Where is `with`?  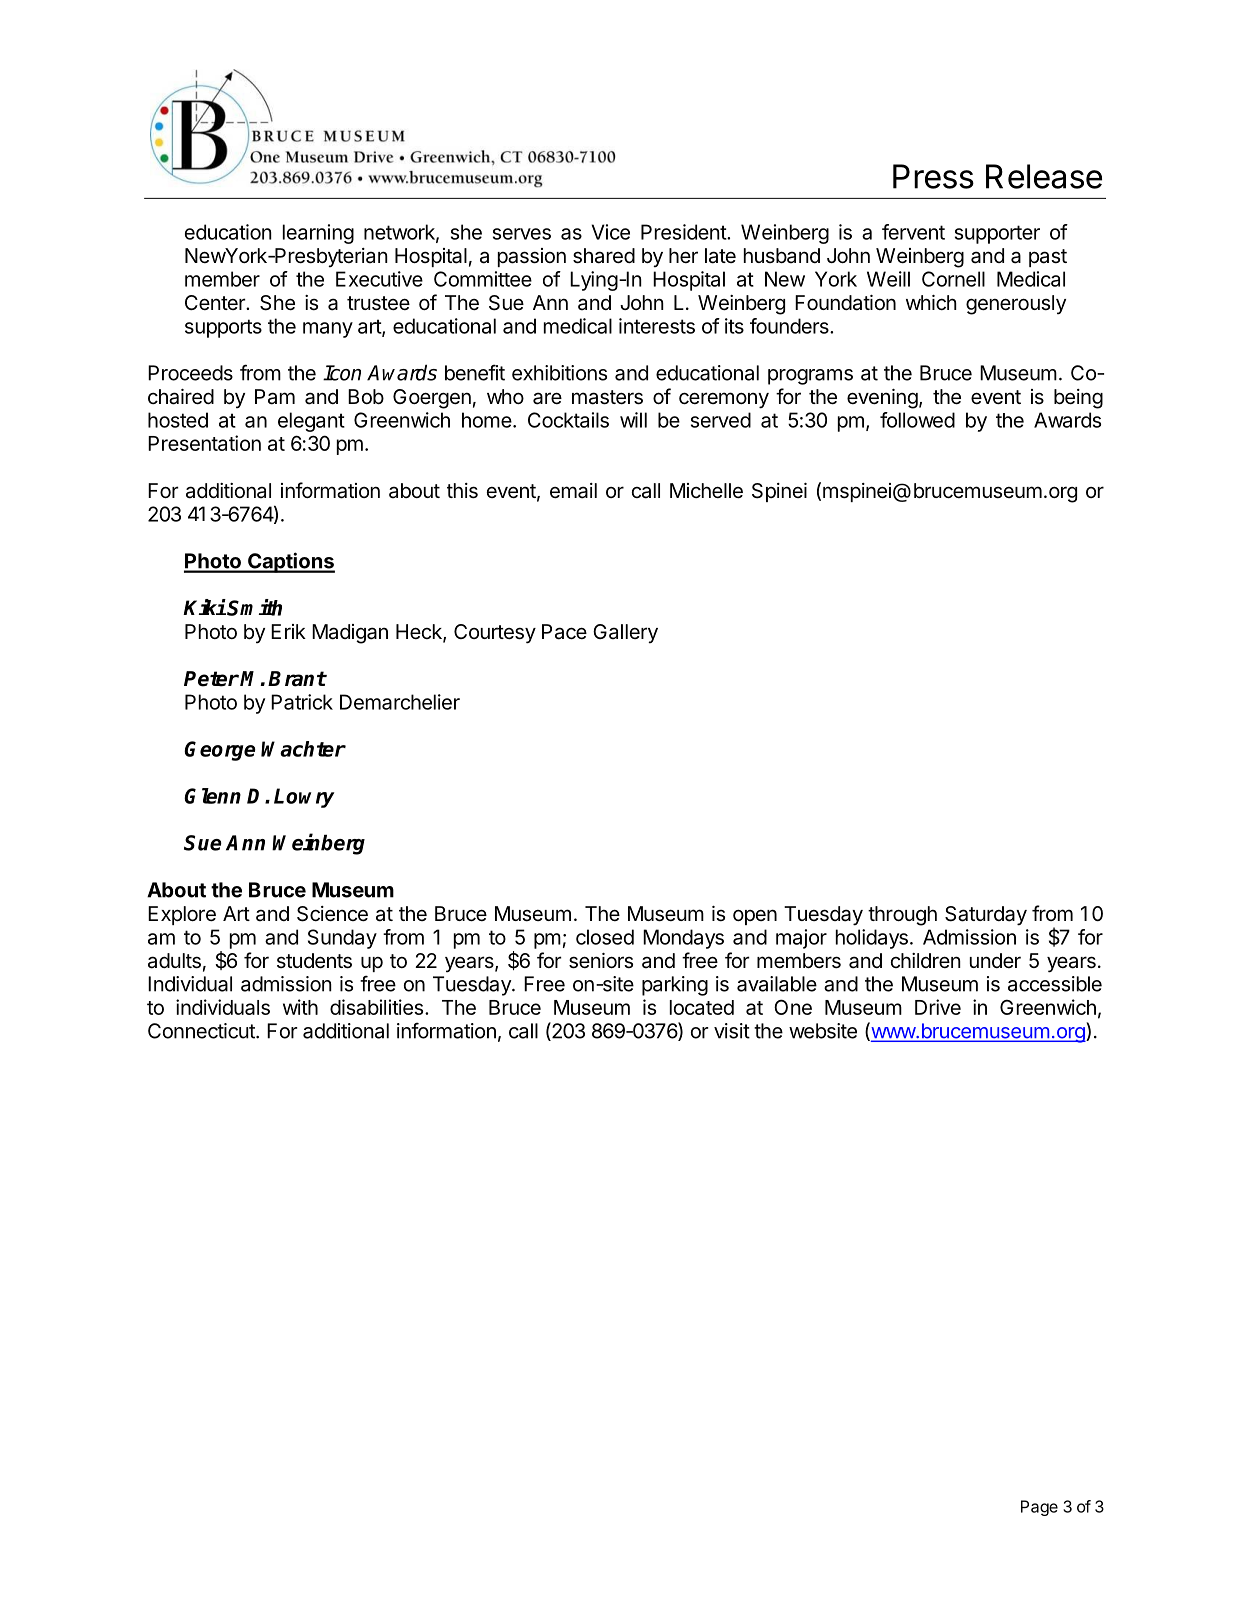 with is located at coordinates (300, 1007).
